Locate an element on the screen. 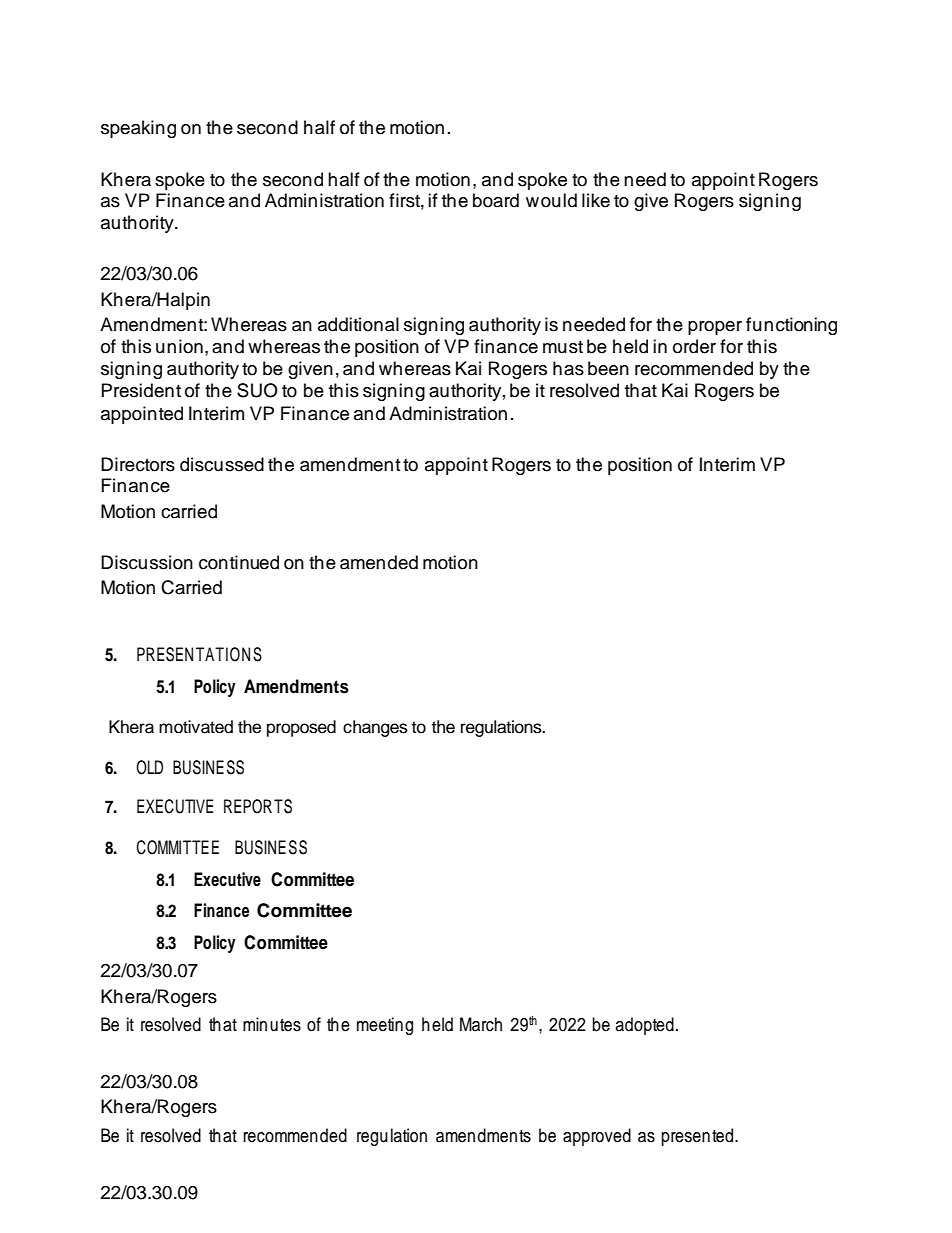  changes is located at coordinates (375, 728).
